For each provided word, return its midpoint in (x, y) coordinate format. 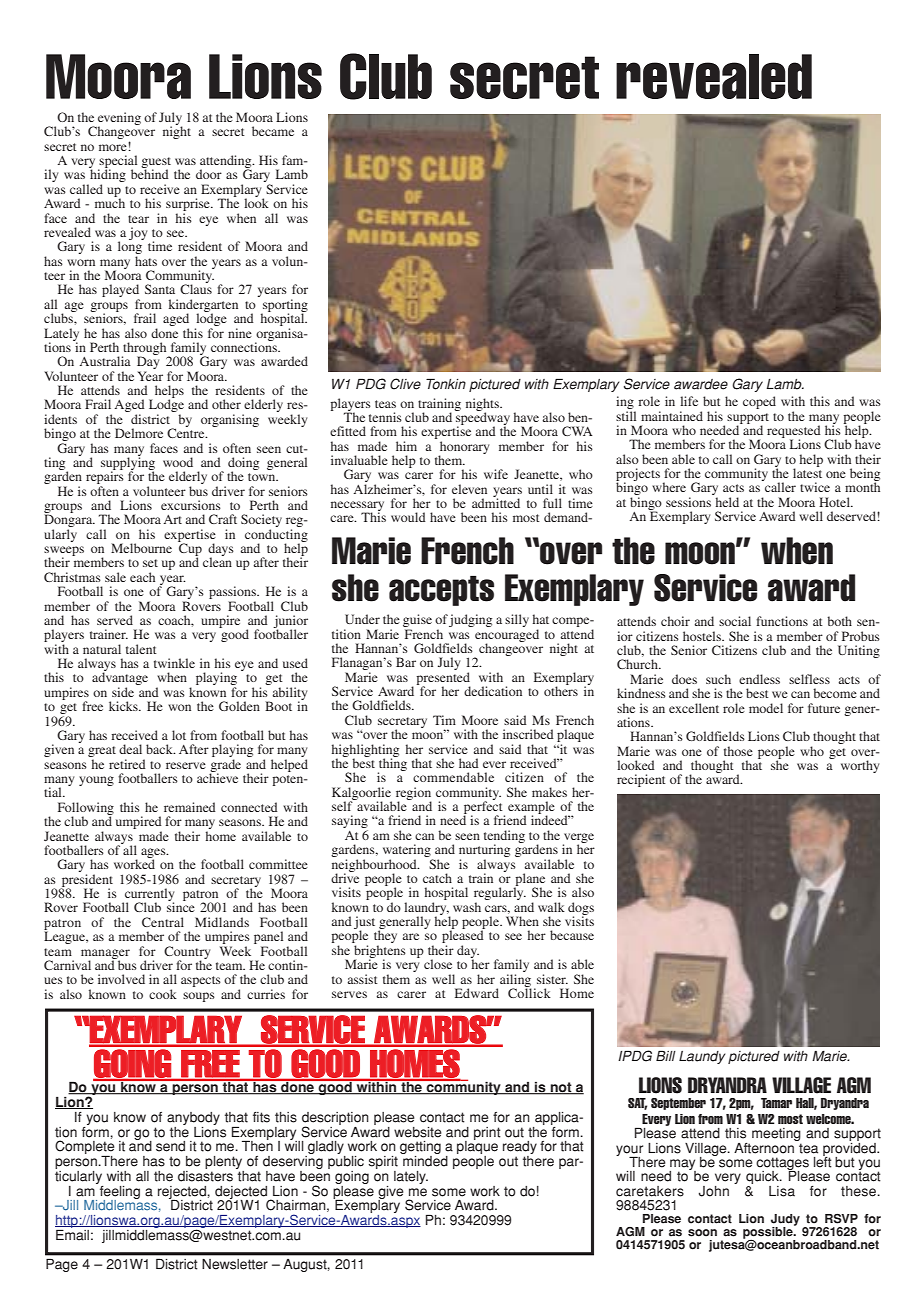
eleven (469, 489)
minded (424, 1160)
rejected (183, 1193)
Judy (785, 1221)
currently (148, 896)
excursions (191, 505)
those (738, 751)
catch (437, 878)
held (727, 502)
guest (156, 164)
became (273, 131)
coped (759, 402)
